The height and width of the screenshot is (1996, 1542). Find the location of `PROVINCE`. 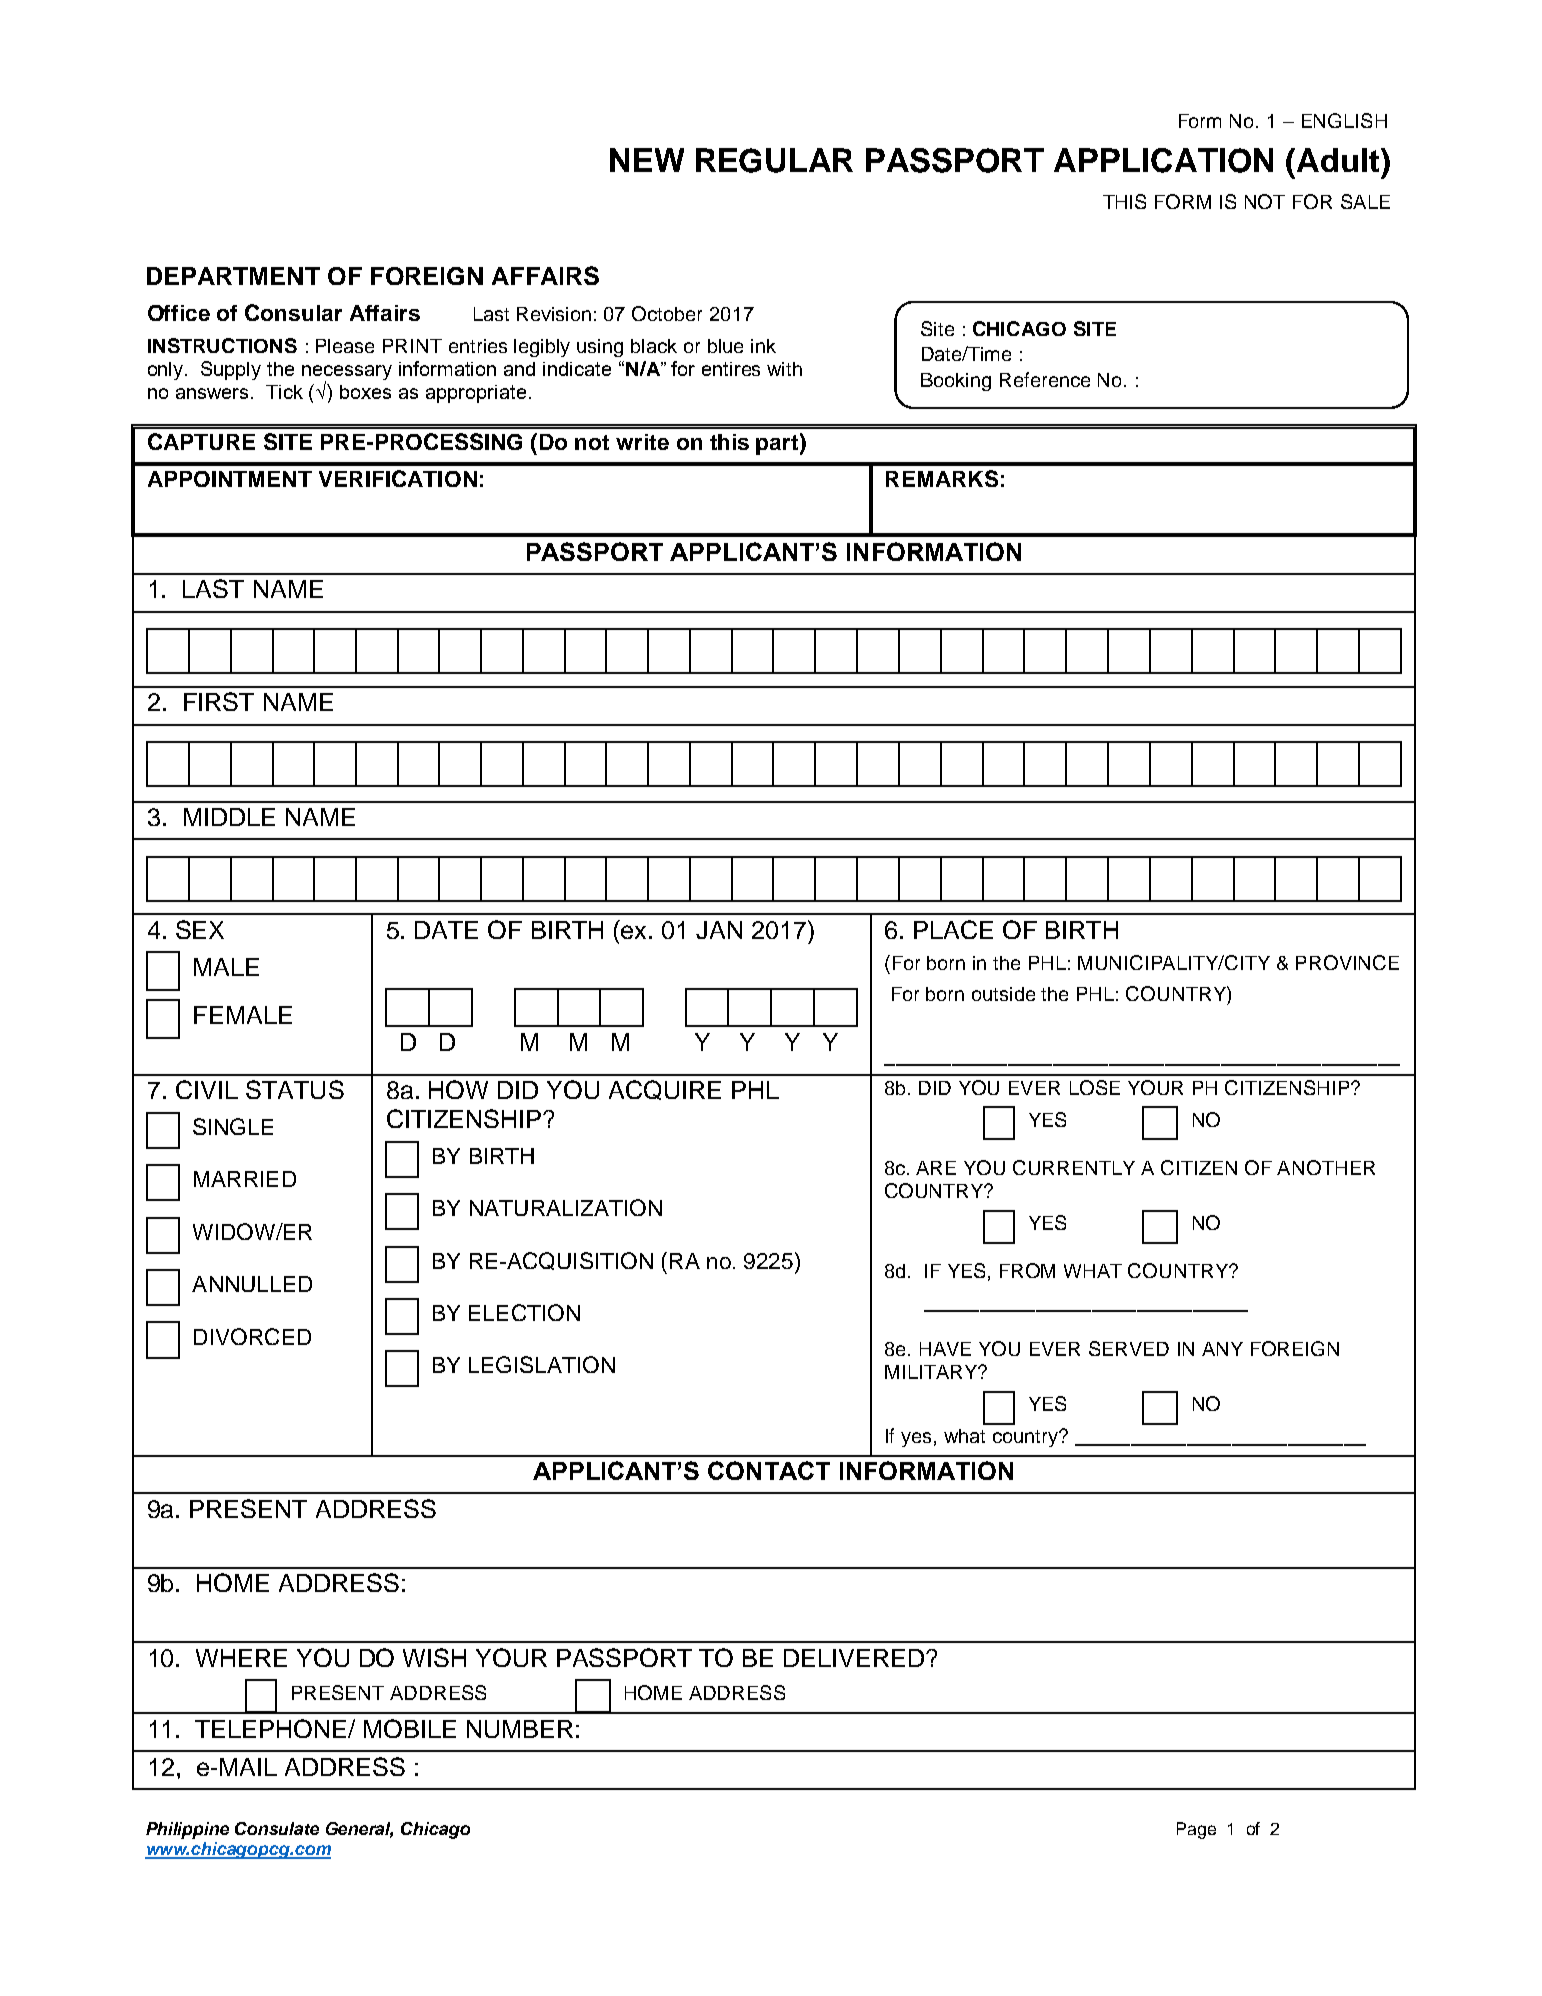

PROVINCE is located at coordinates (1347, 962).
